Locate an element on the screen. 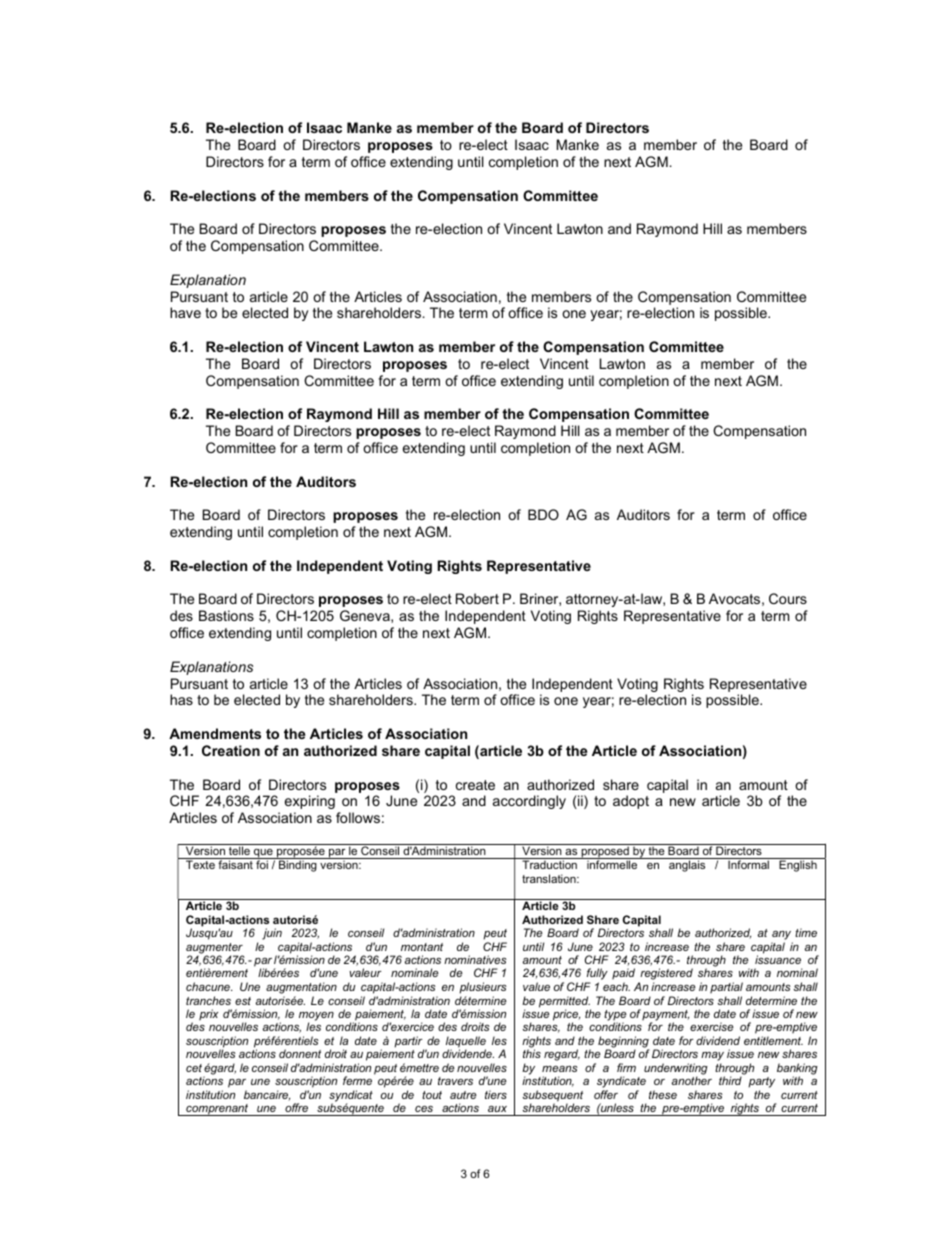 The image size is (952, 1233). Cours is located at coordinates (788, 598).
